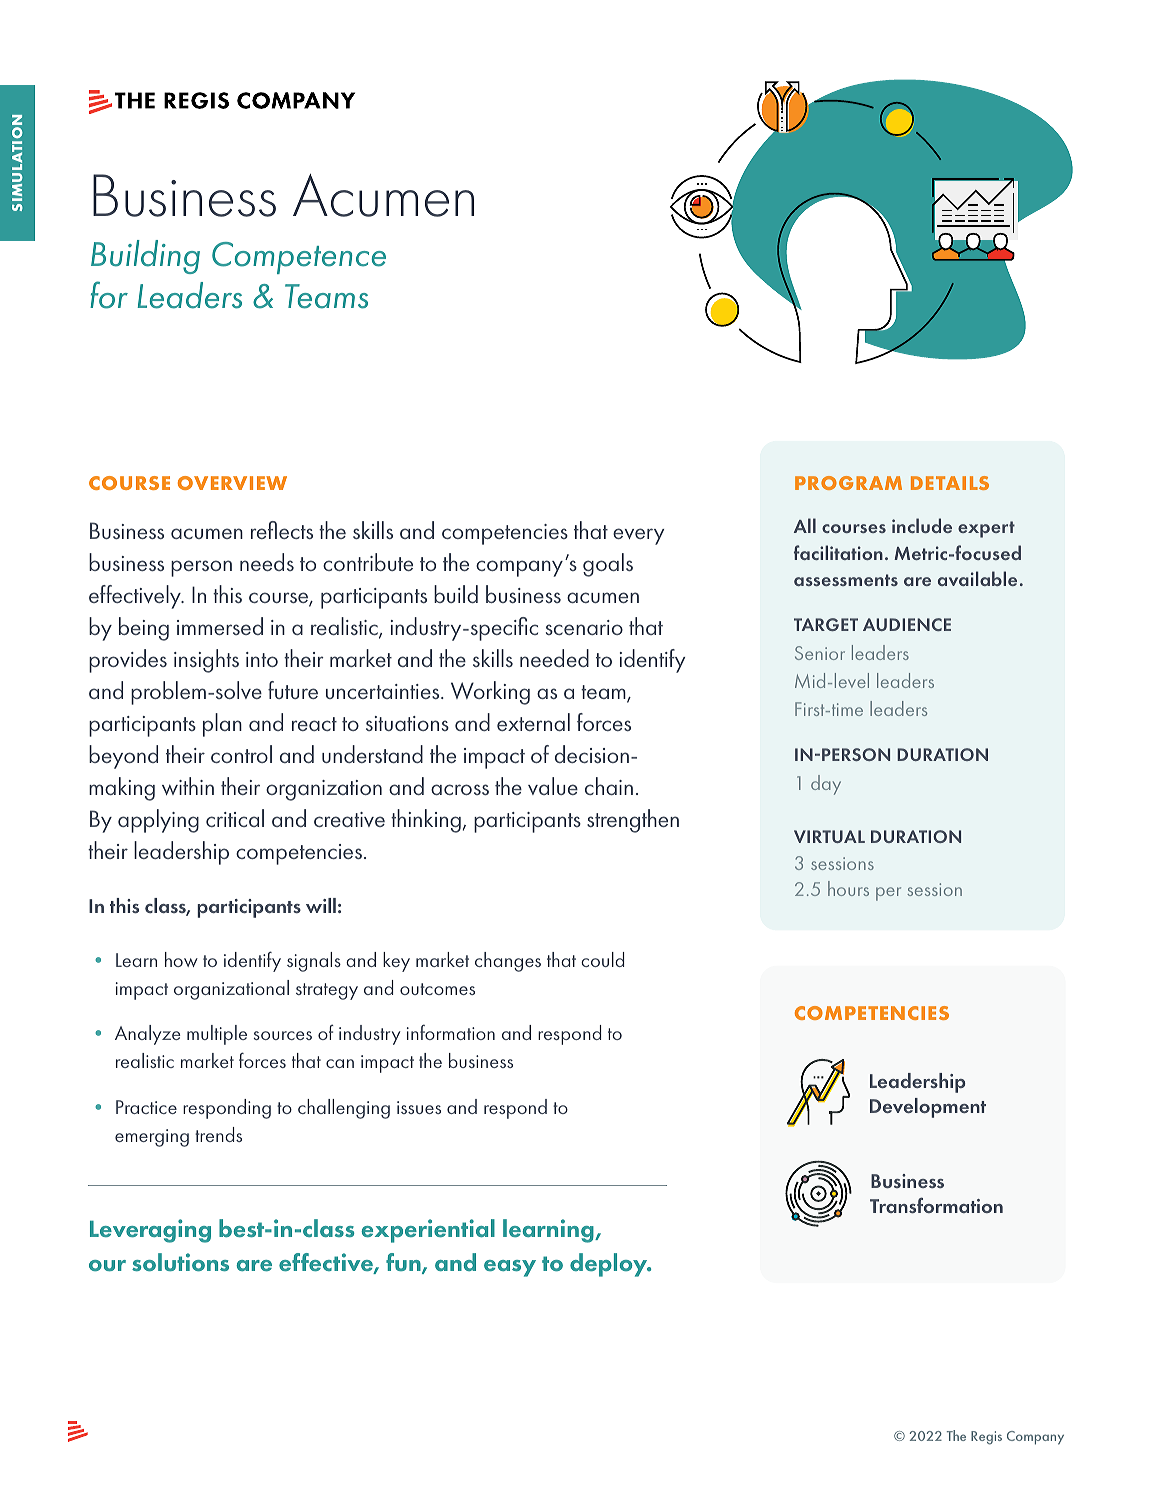  I want to click on solutions, so click(180, 1262).
